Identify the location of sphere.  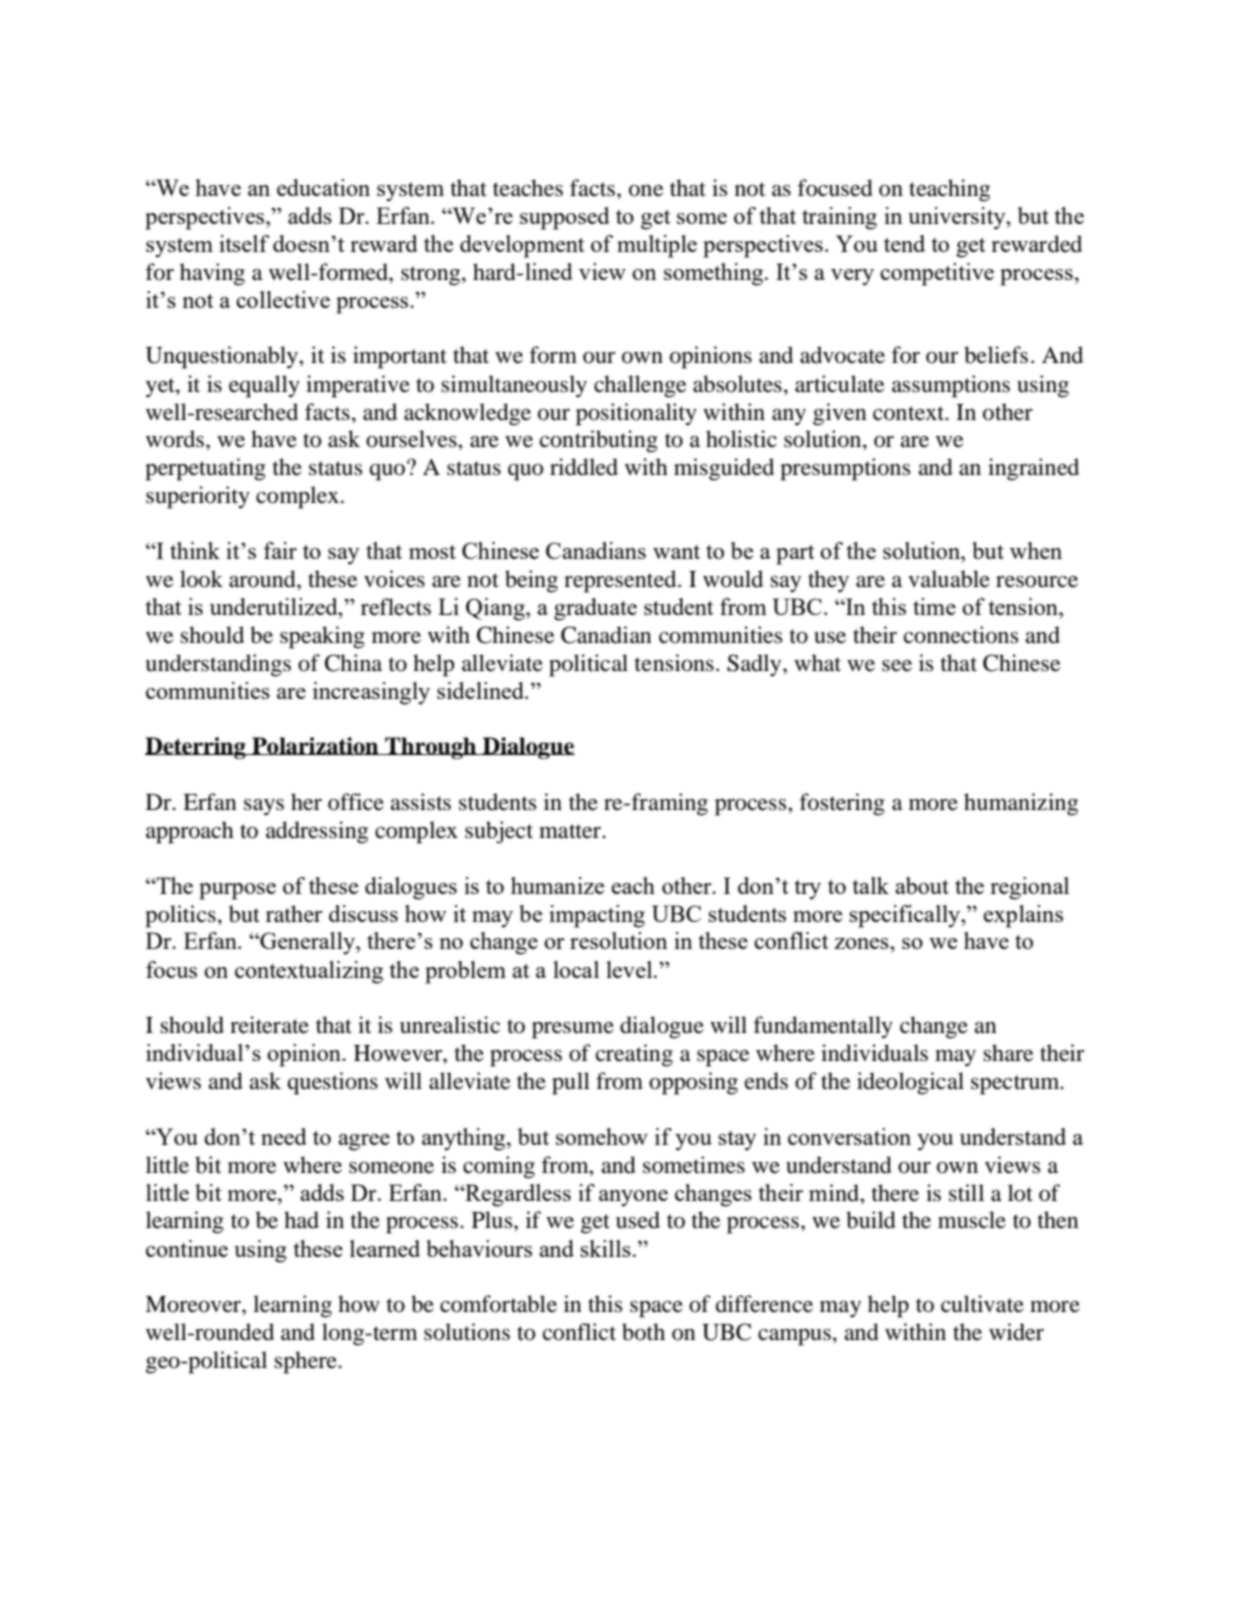
(306, 1362).
